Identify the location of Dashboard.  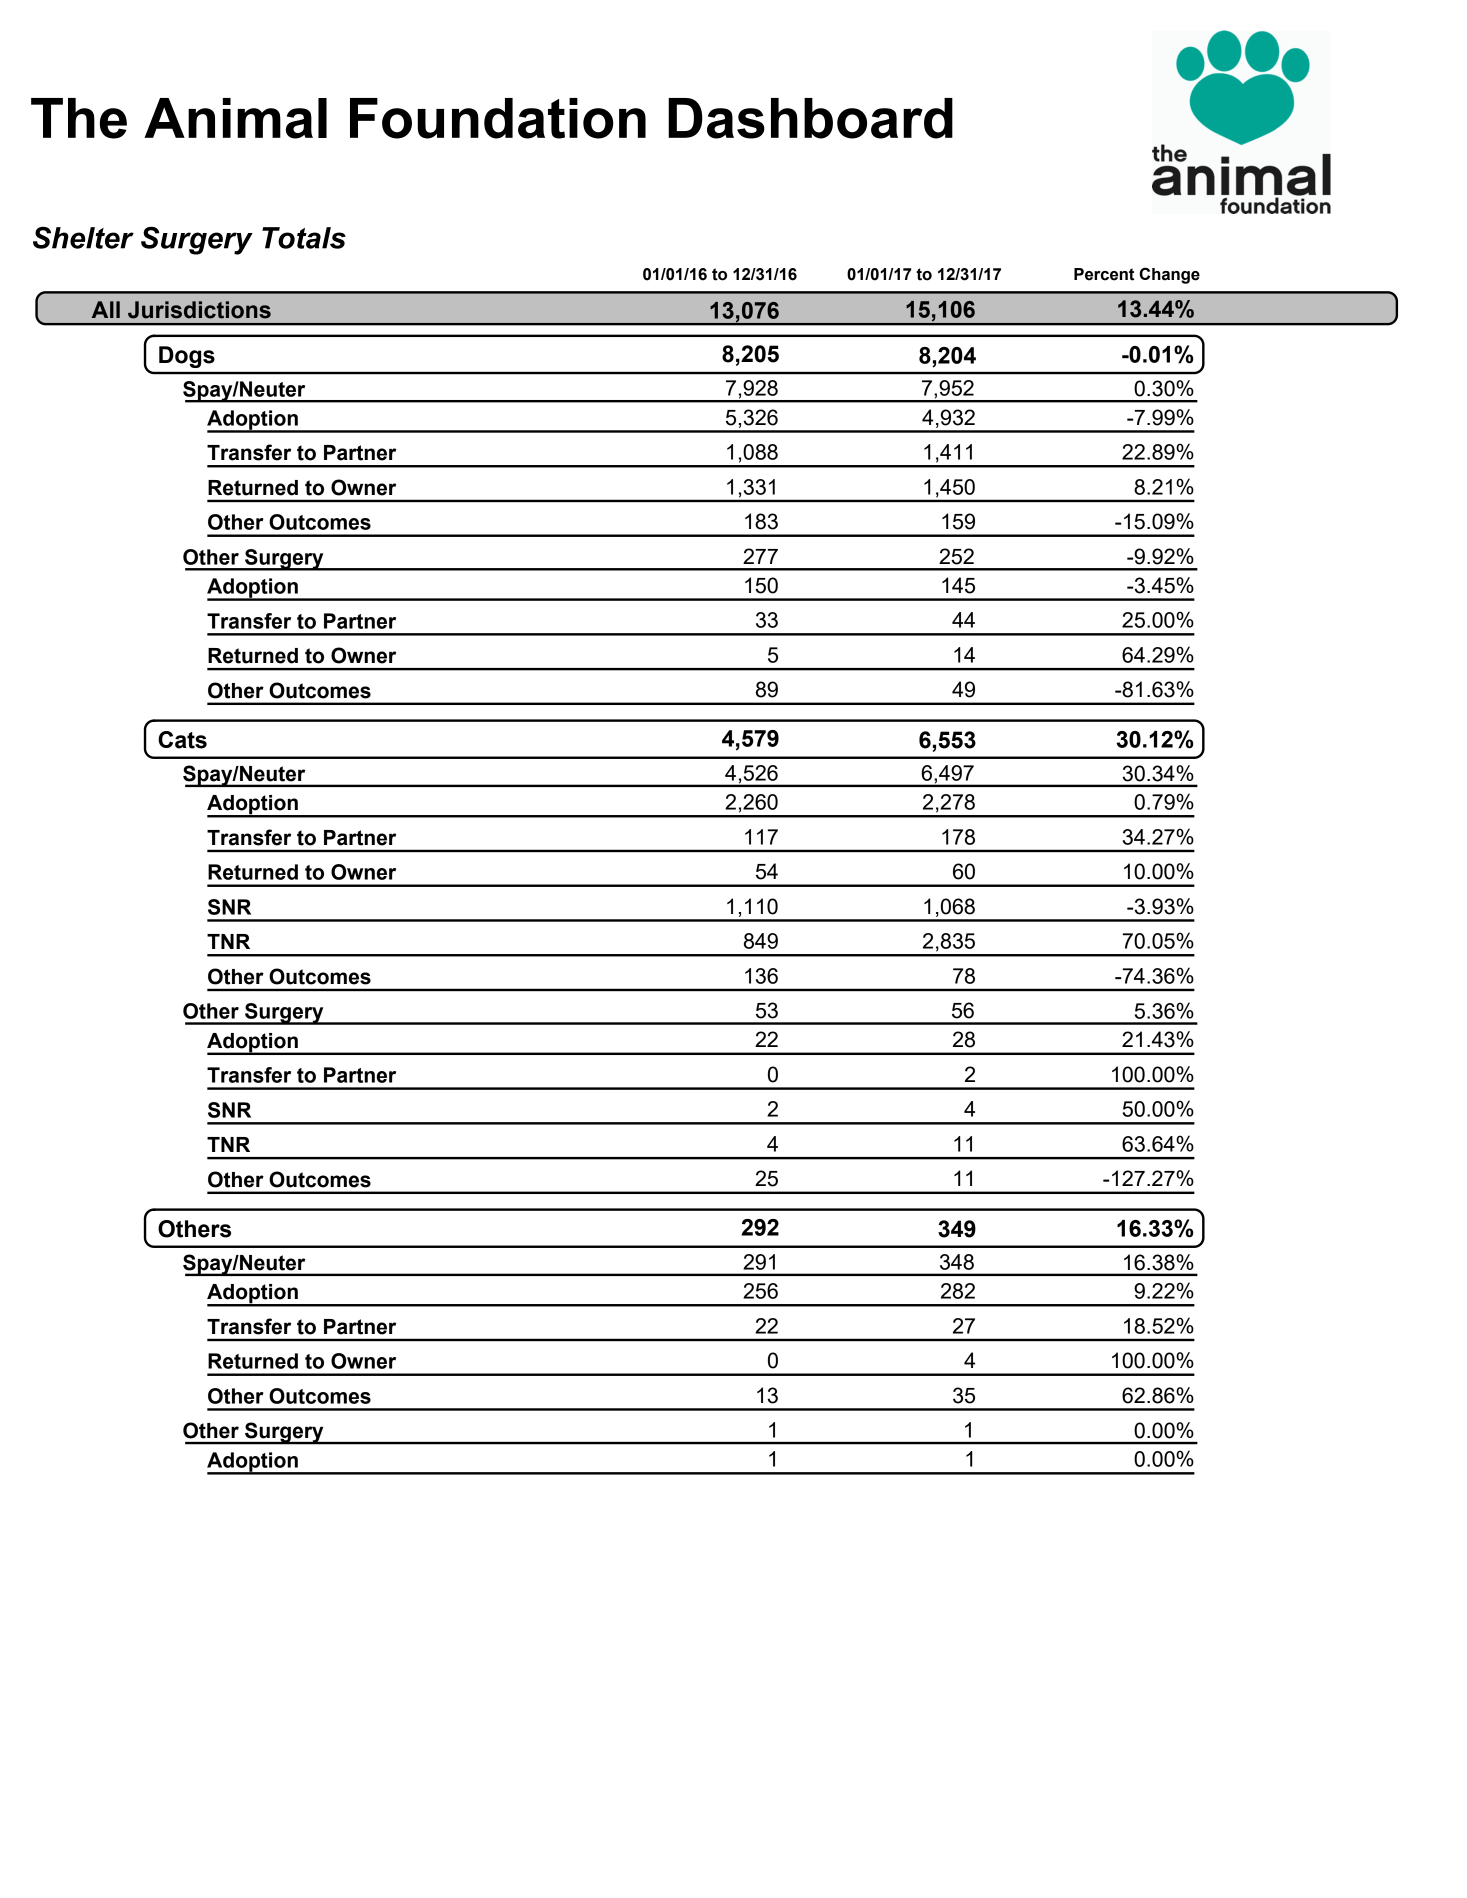
(810, 118).
